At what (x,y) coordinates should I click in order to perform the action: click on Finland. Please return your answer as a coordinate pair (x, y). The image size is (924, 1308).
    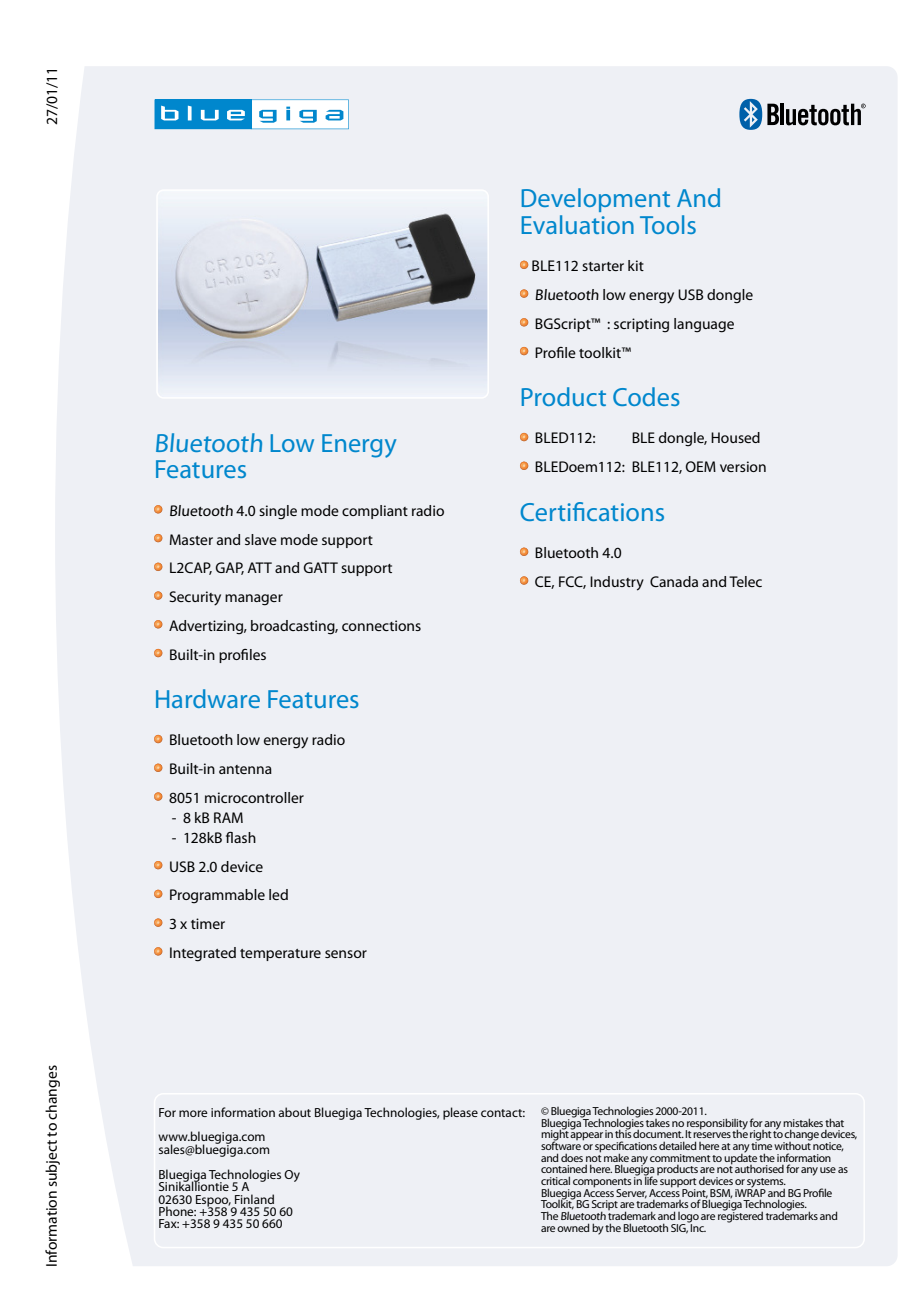
    Looking at the image, I should click on (254, 1199).
